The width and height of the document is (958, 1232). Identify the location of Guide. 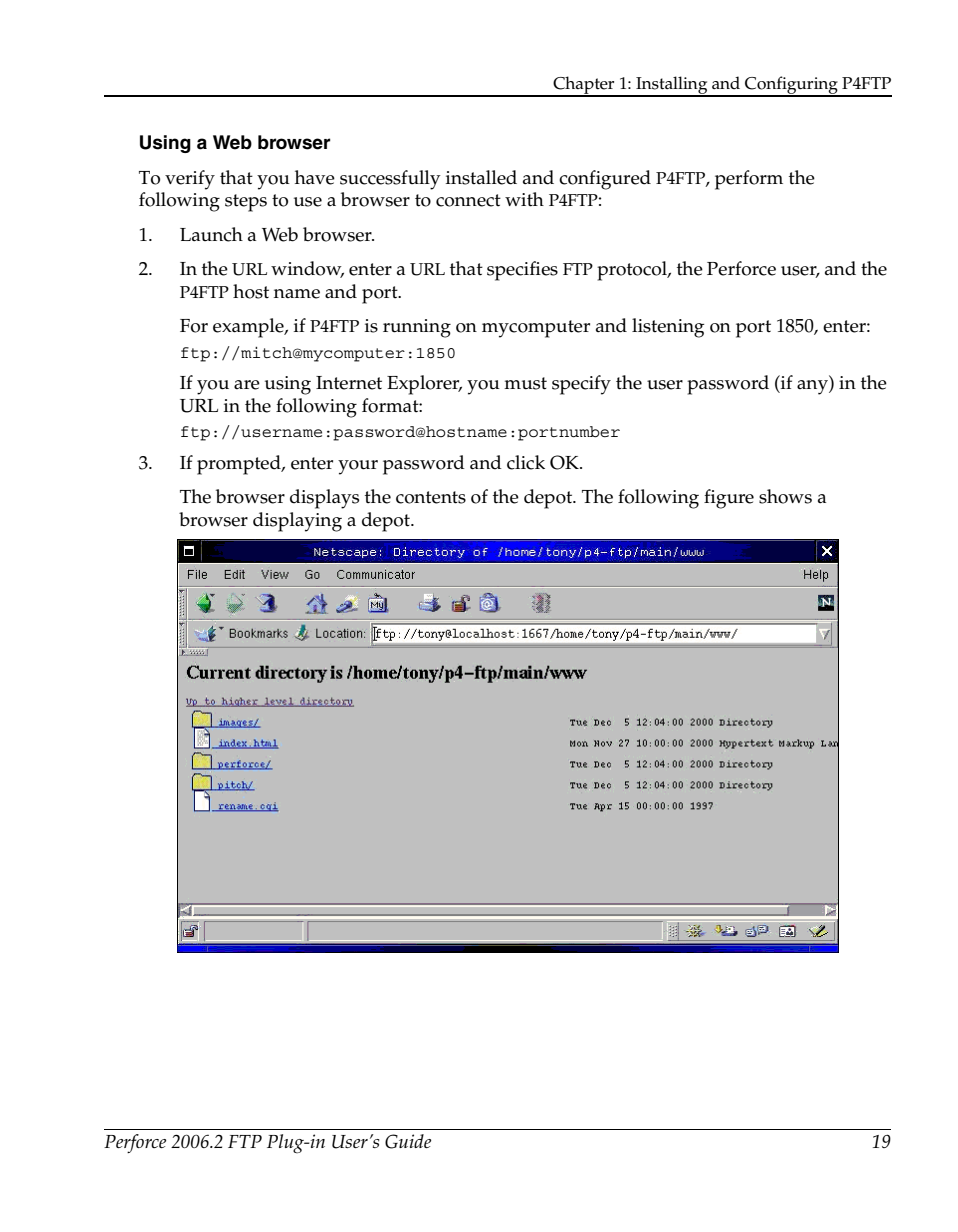
(408, 1141).
